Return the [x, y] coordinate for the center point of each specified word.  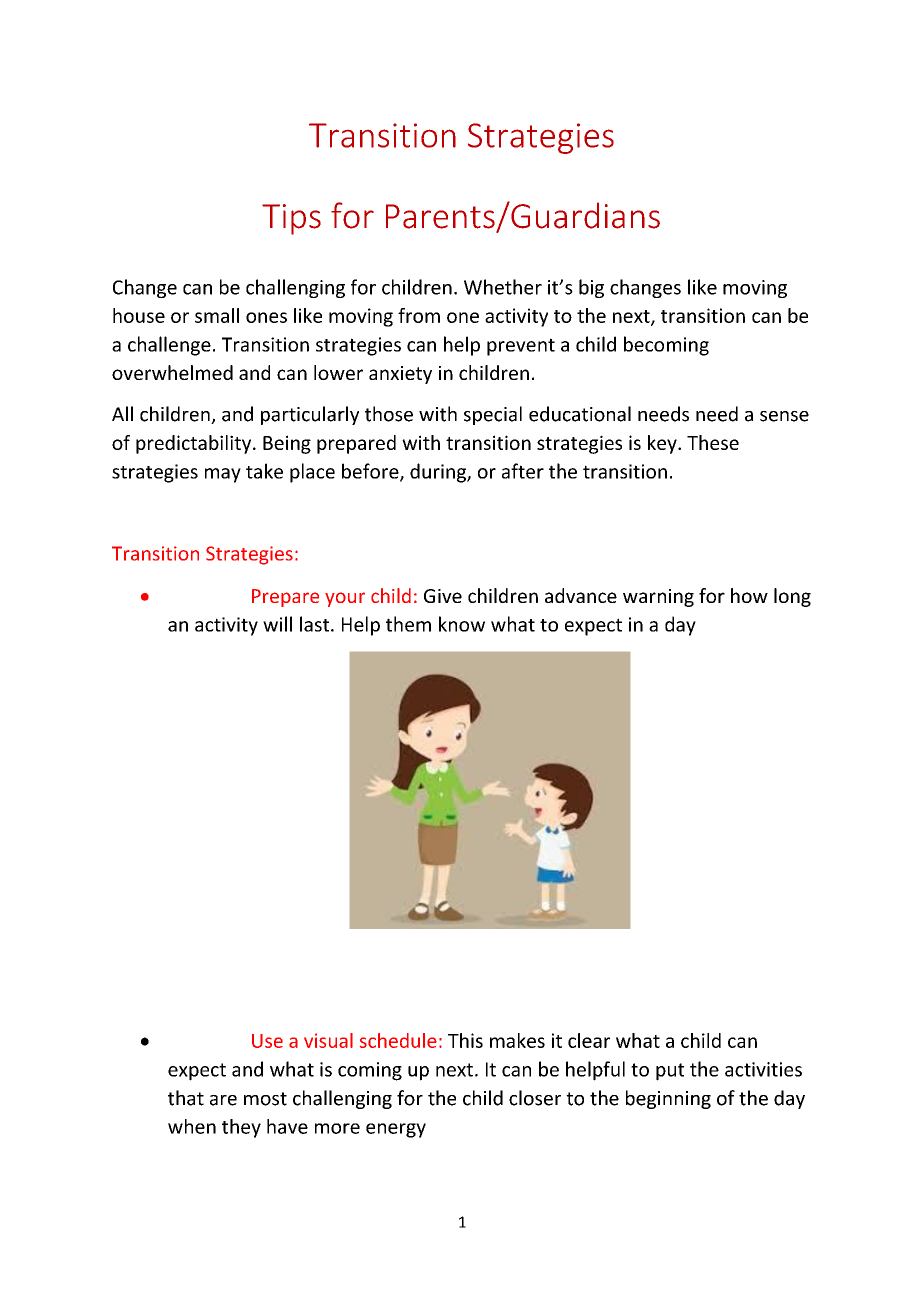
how [749, 595]
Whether [503, 287]
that [186, 1098]
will [277, 624]
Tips [291, 219]
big [591, 288]
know [462, 624]
